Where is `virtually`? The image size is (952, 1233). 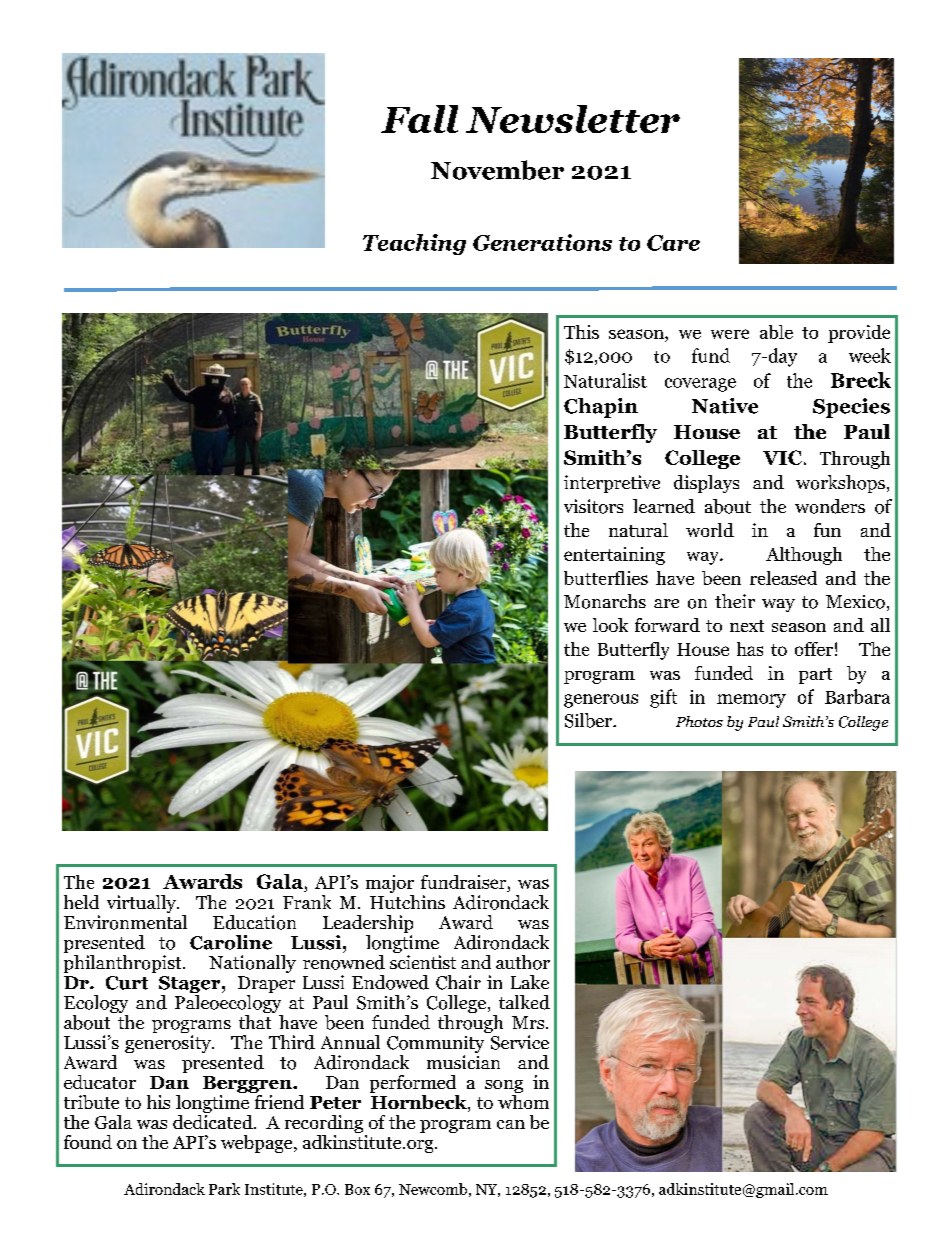
virtually is located at coordinates (143, 904).
